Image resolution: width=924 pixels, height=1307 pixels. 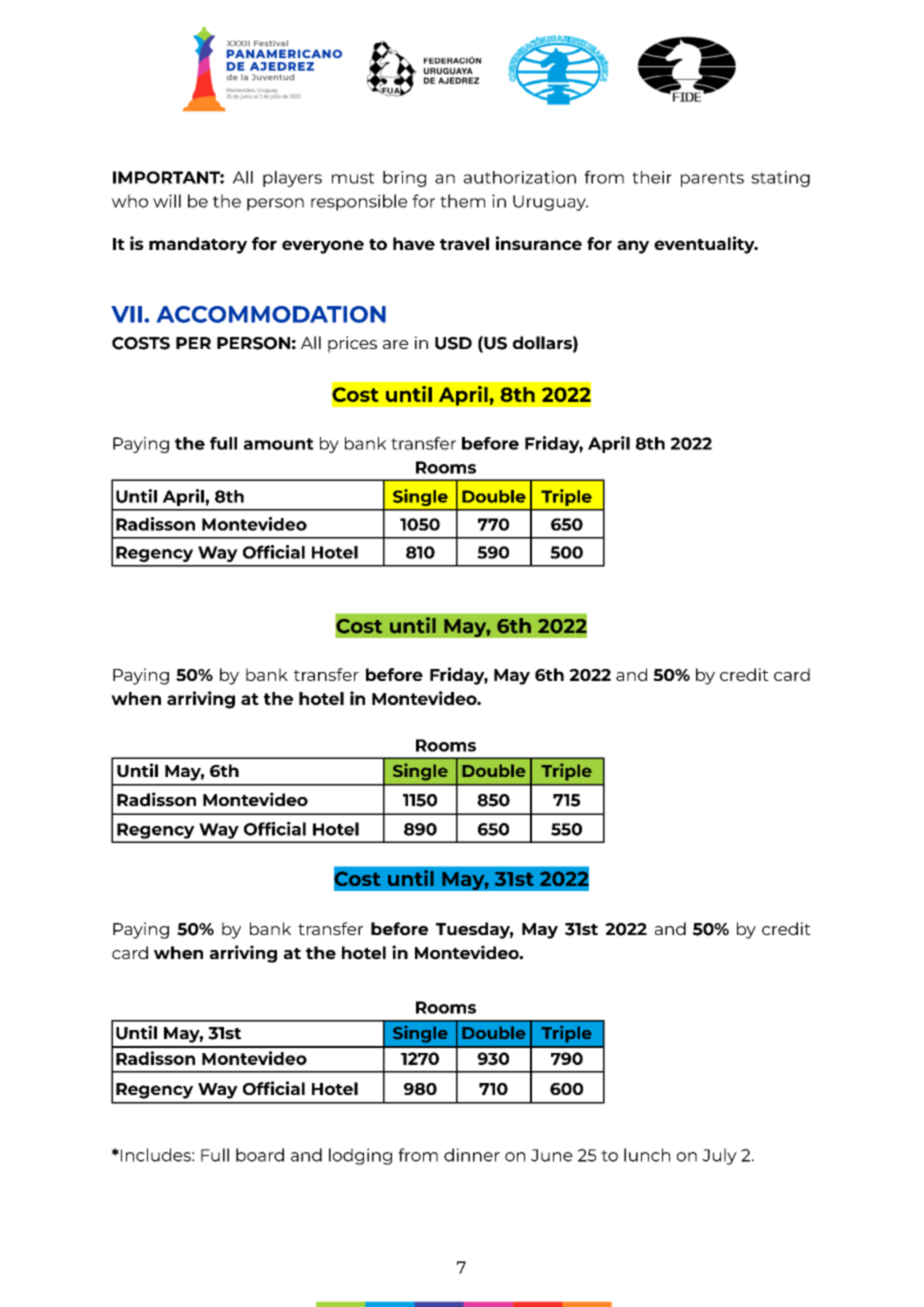 What do you see at coordinates (552, 1155) in the document?
I see `June` at bounding box center [552, 1155].
